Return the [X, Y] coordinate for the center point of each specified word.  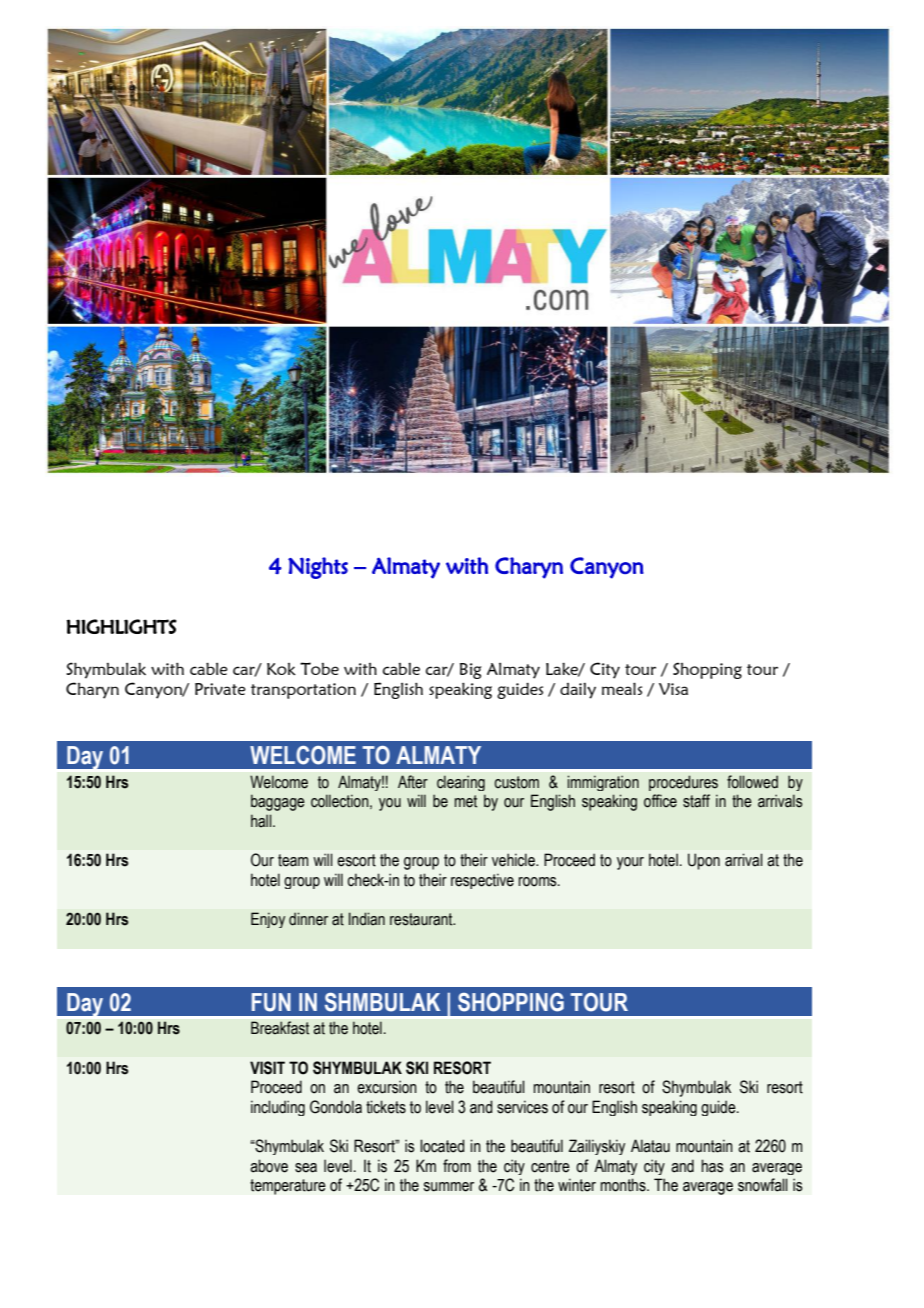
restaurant [422, 919]
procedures [683, 783]
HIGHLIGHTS [122, 626]
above [269, 1166]
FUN [271, 1002]
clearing [461, 783]
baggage [278, 802]
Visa [673, 689]
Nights [318, 568]
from [457, 1166]
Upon [704, 861]
